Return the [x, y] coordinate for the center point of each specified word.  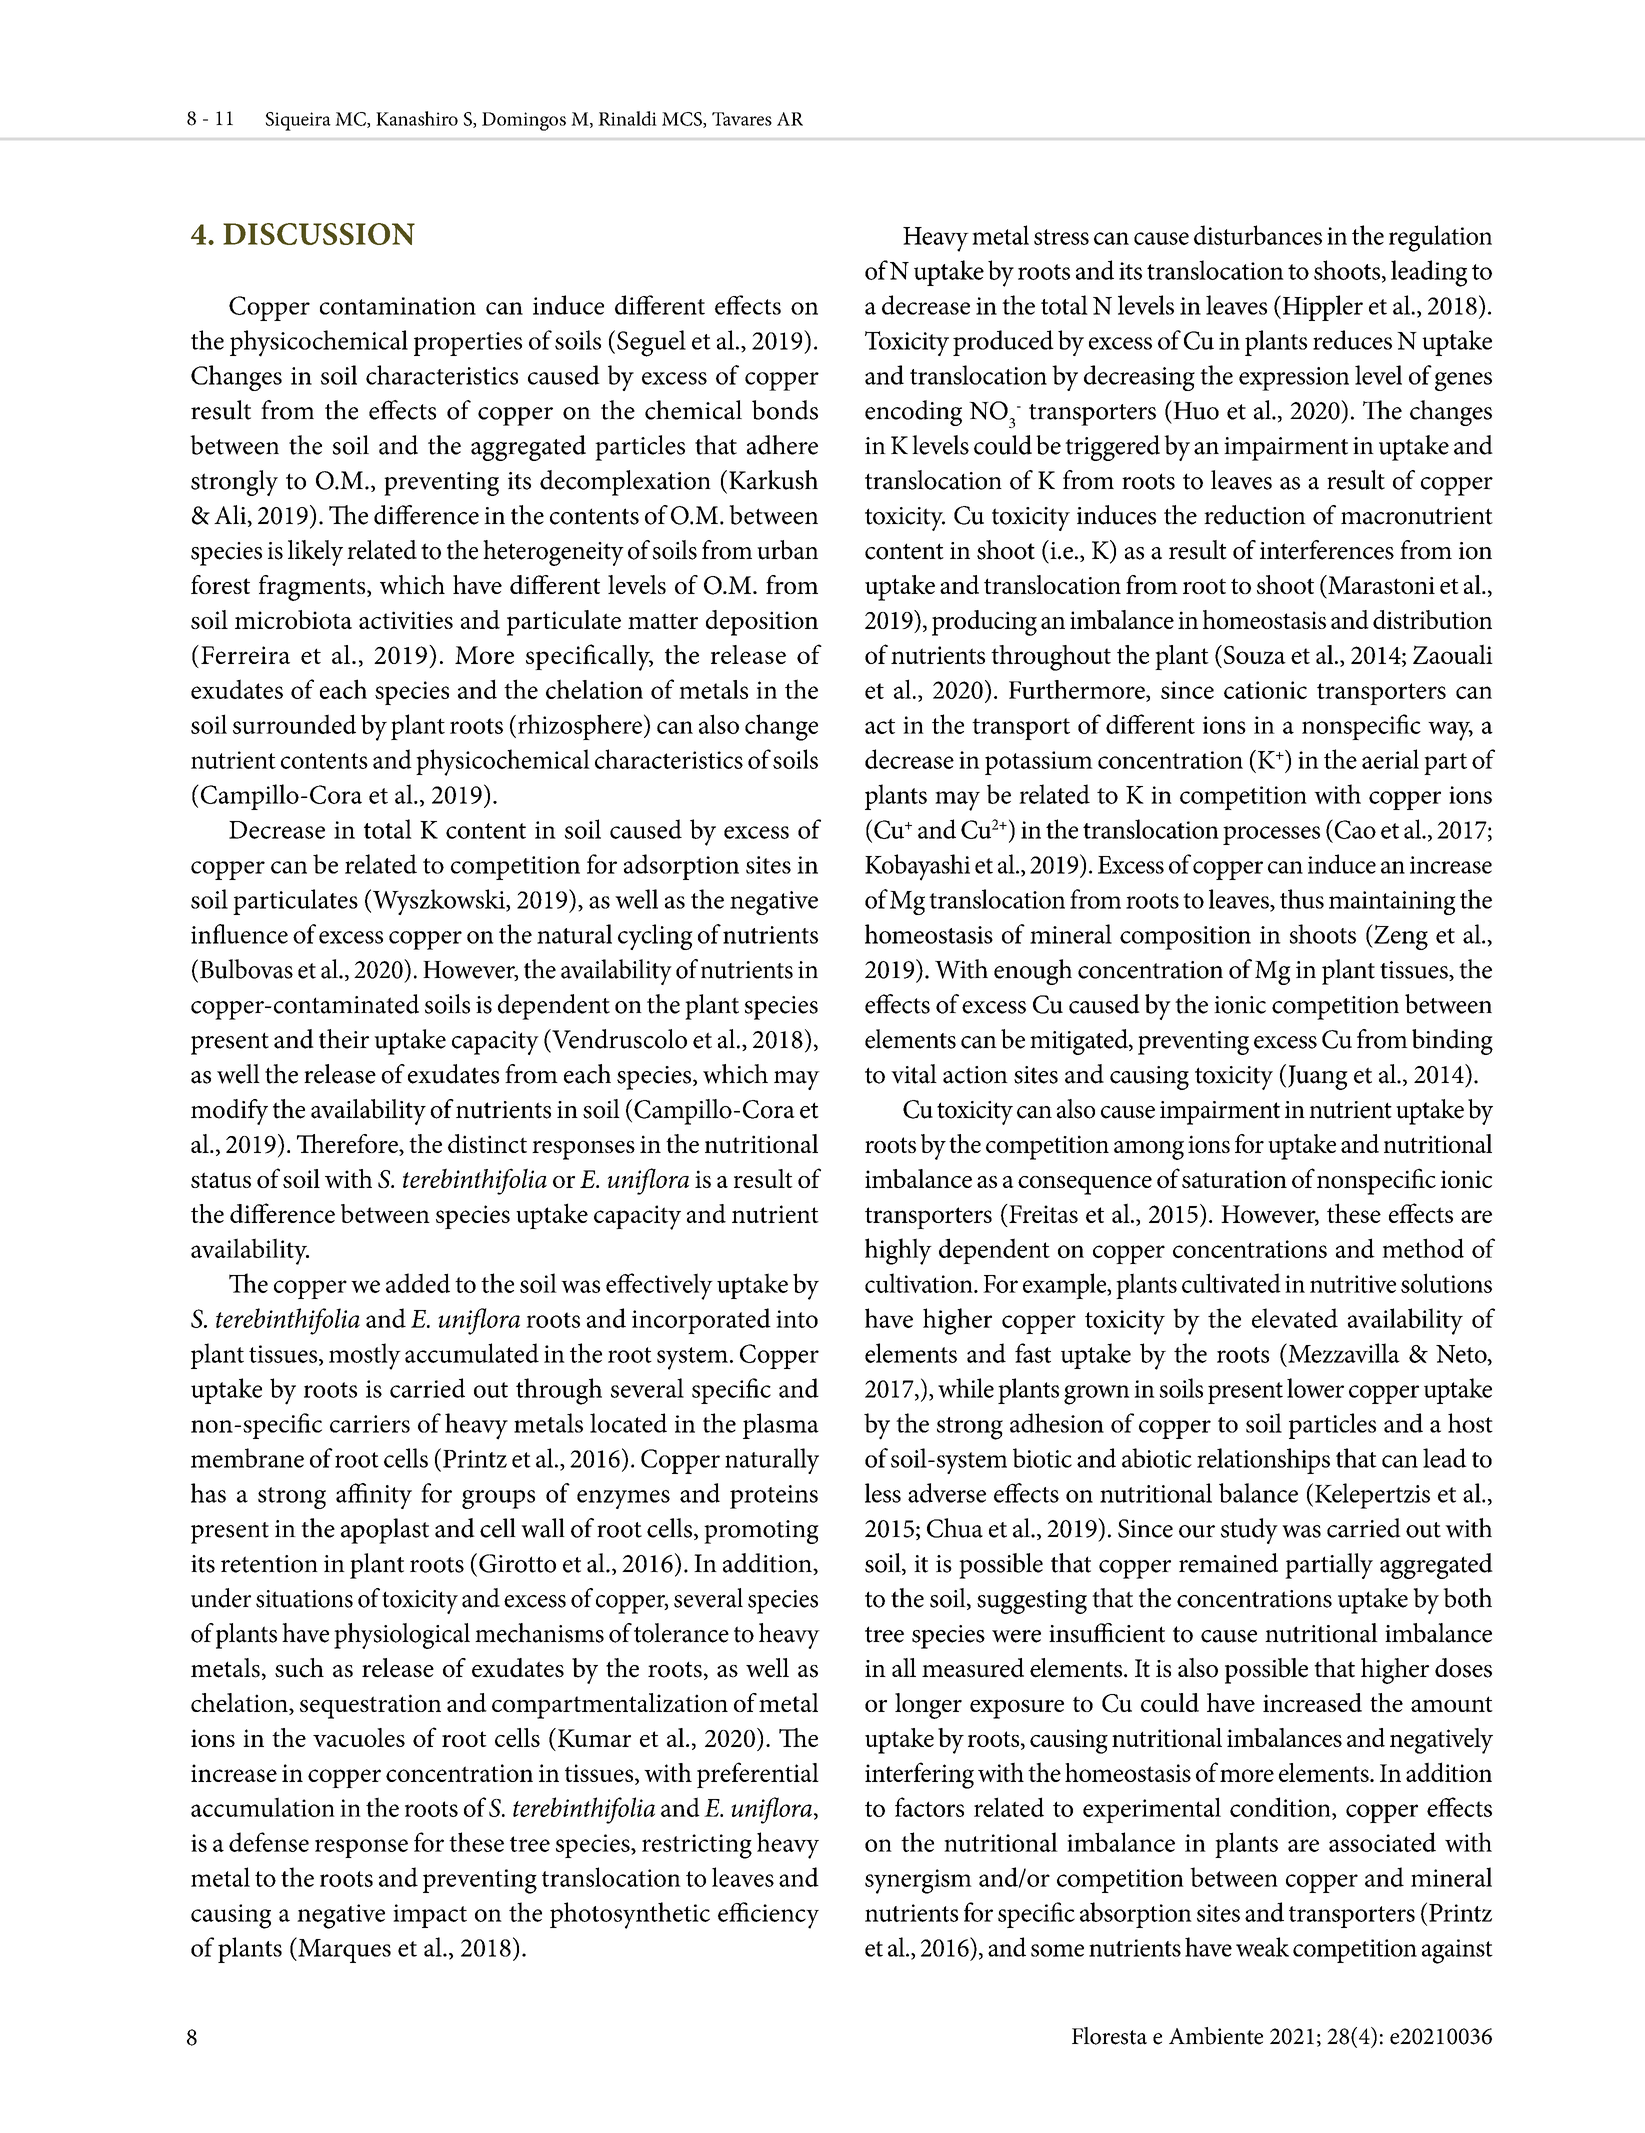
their [344, 1039]
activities [406, 620]
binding [1452, 1042]
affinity [374, 1496]
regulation [1440, 238]
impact [430, 1916]
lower [1315, 1388]
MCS [683, 120]
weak [1262, 1947]
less [883, 1493]
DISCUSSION [319, 234]
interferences [1327, 550]
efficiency [768, 1915]
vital [914, 1074]
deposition [762, 623]
